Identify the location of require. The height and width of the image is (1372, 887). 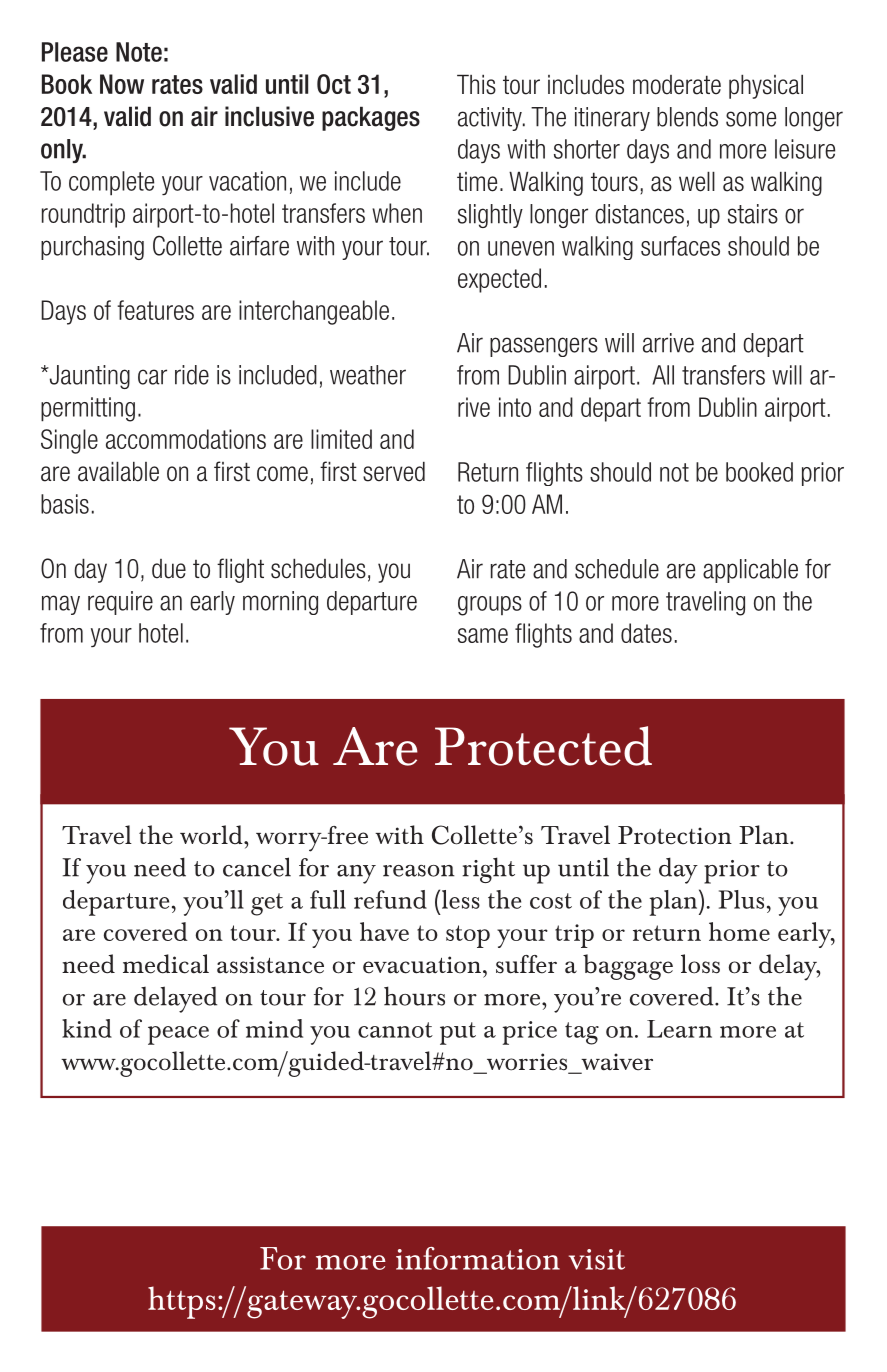
(120, 603).
